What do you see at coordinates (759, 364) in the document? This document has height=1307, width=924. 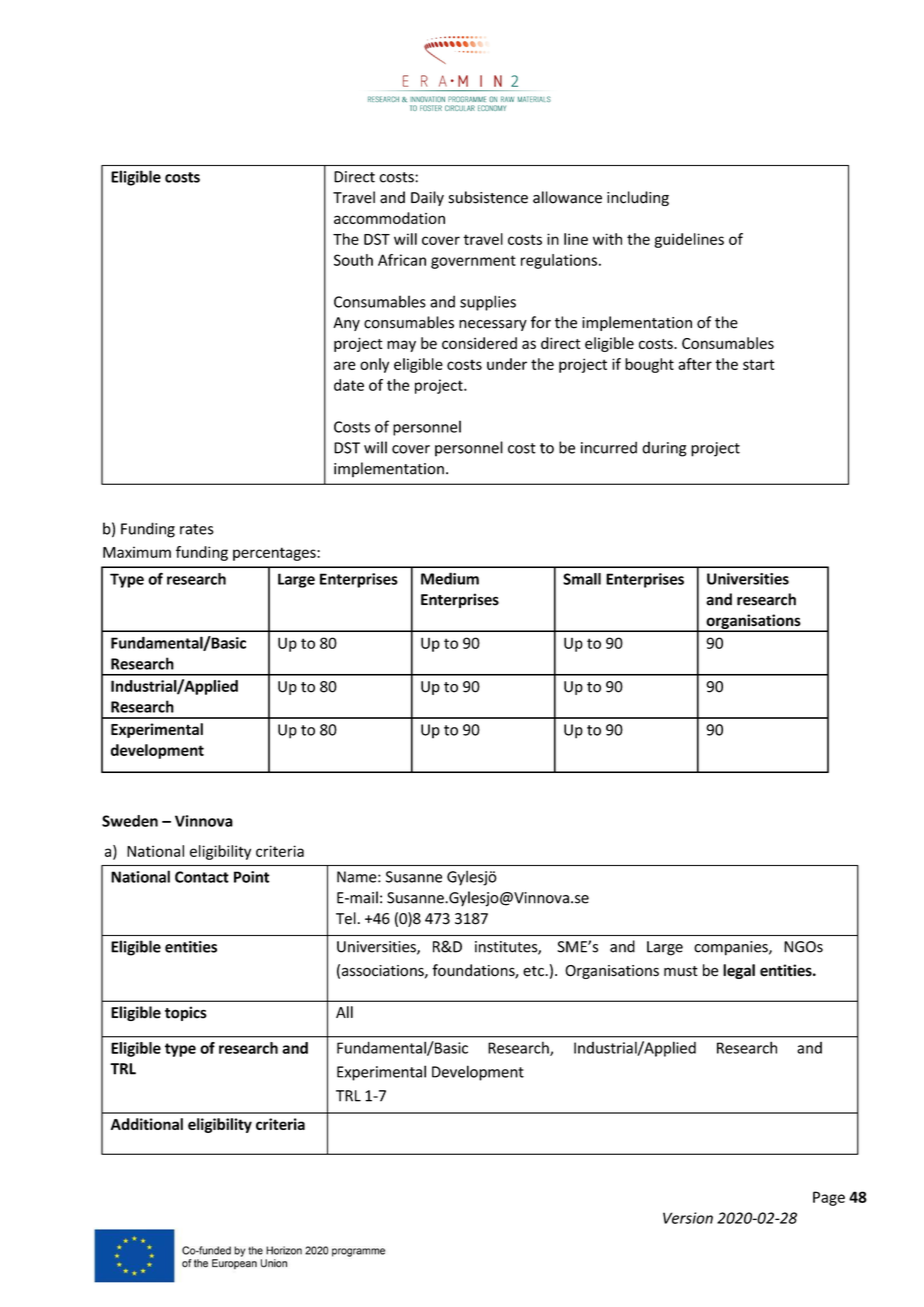 I see `start` at bounding box center [759, 364].
